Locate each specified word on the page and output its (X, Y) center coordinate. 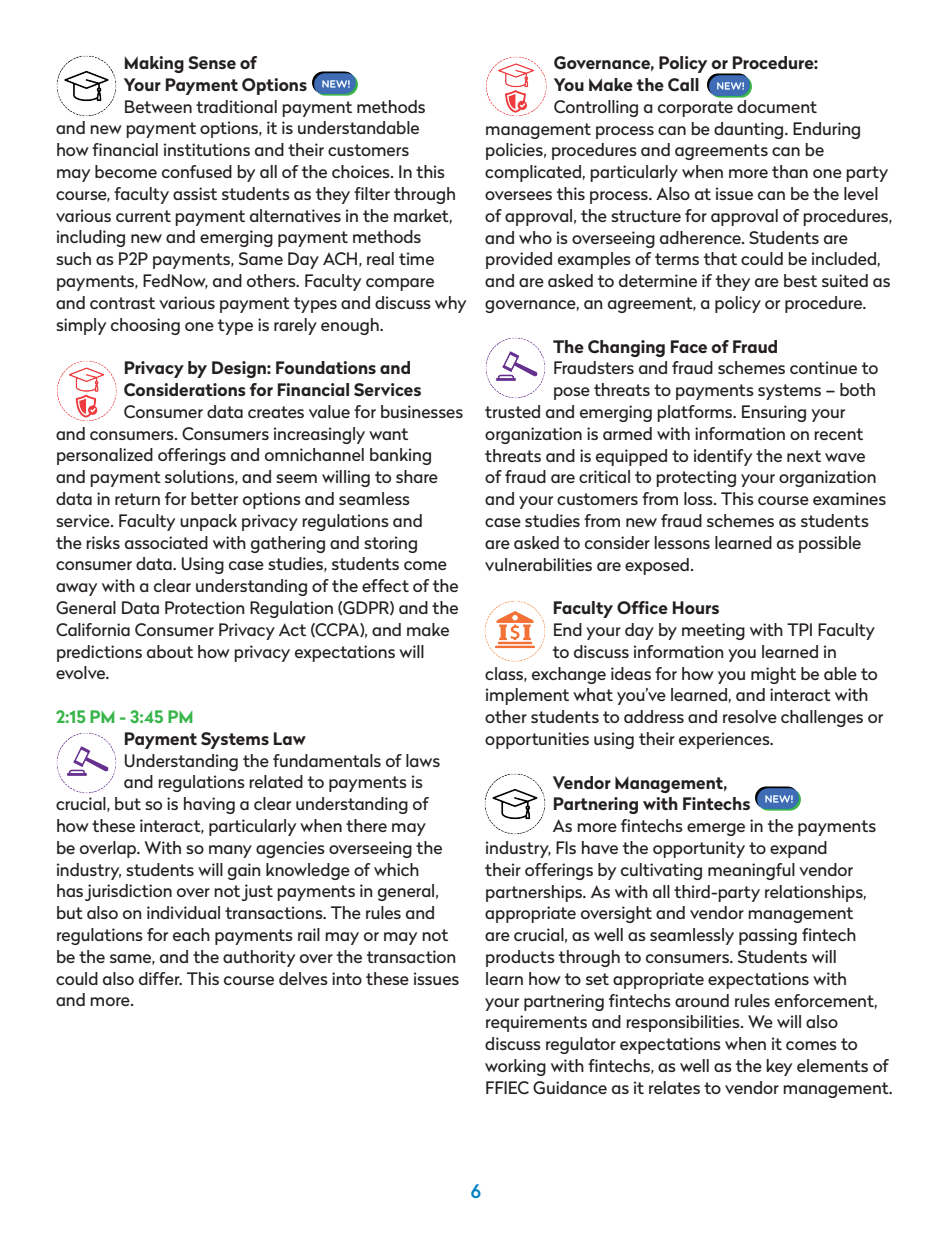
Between (158, 106)
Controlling (596, 108)
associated (166, 542)
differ (160, 978)
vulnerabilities (538, 564)
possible (830, 544)
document (776, 105)
